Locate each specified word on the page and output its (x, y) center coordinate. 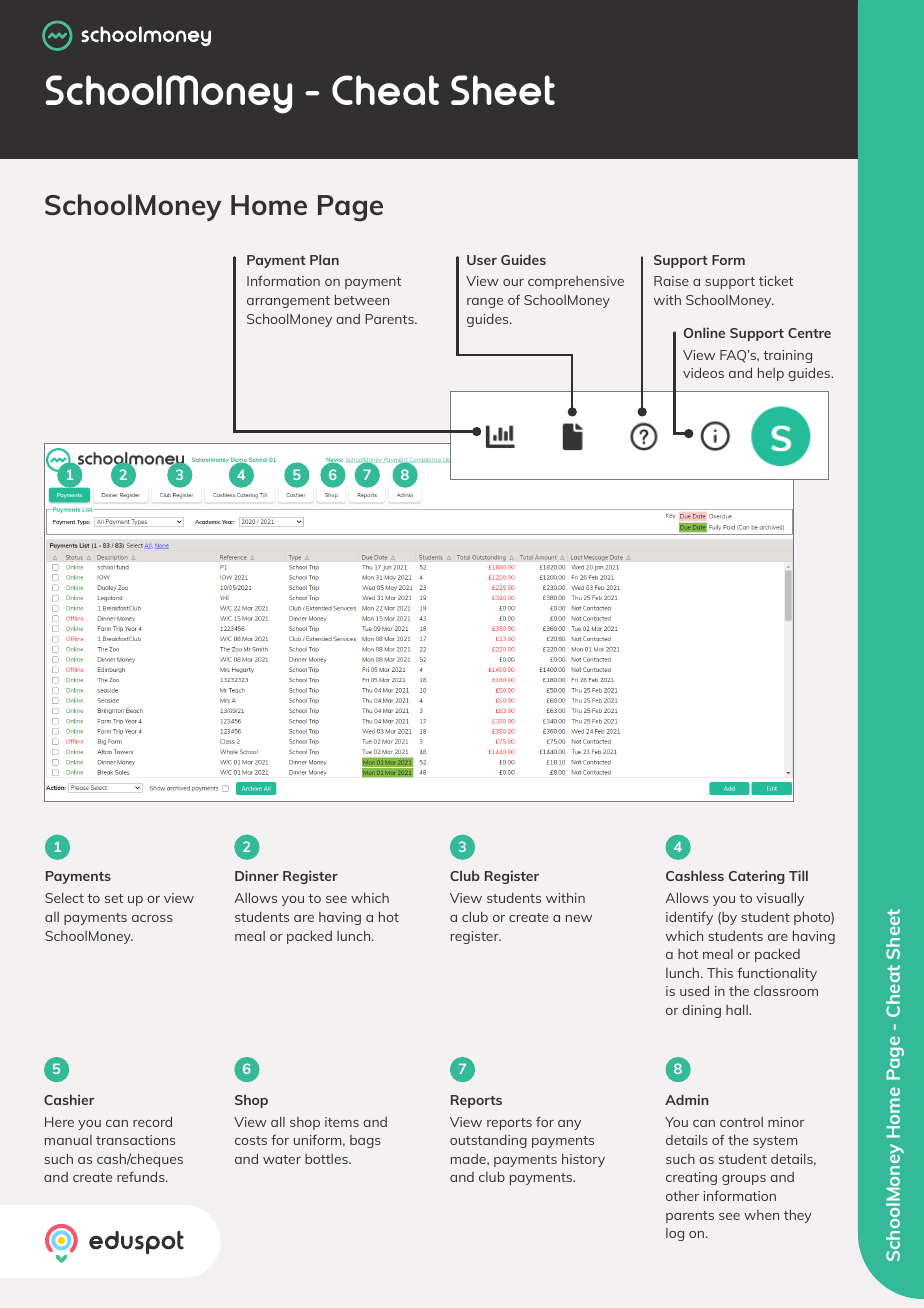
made (469, 1159)
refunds (142, 1176)
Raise (671, 281)
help (771, 374)
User (482, 260)
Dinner (257, 875)
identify (689, 918)
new (579, 918)
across (152, 918)
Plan (324, 259)
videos (703, 372)
